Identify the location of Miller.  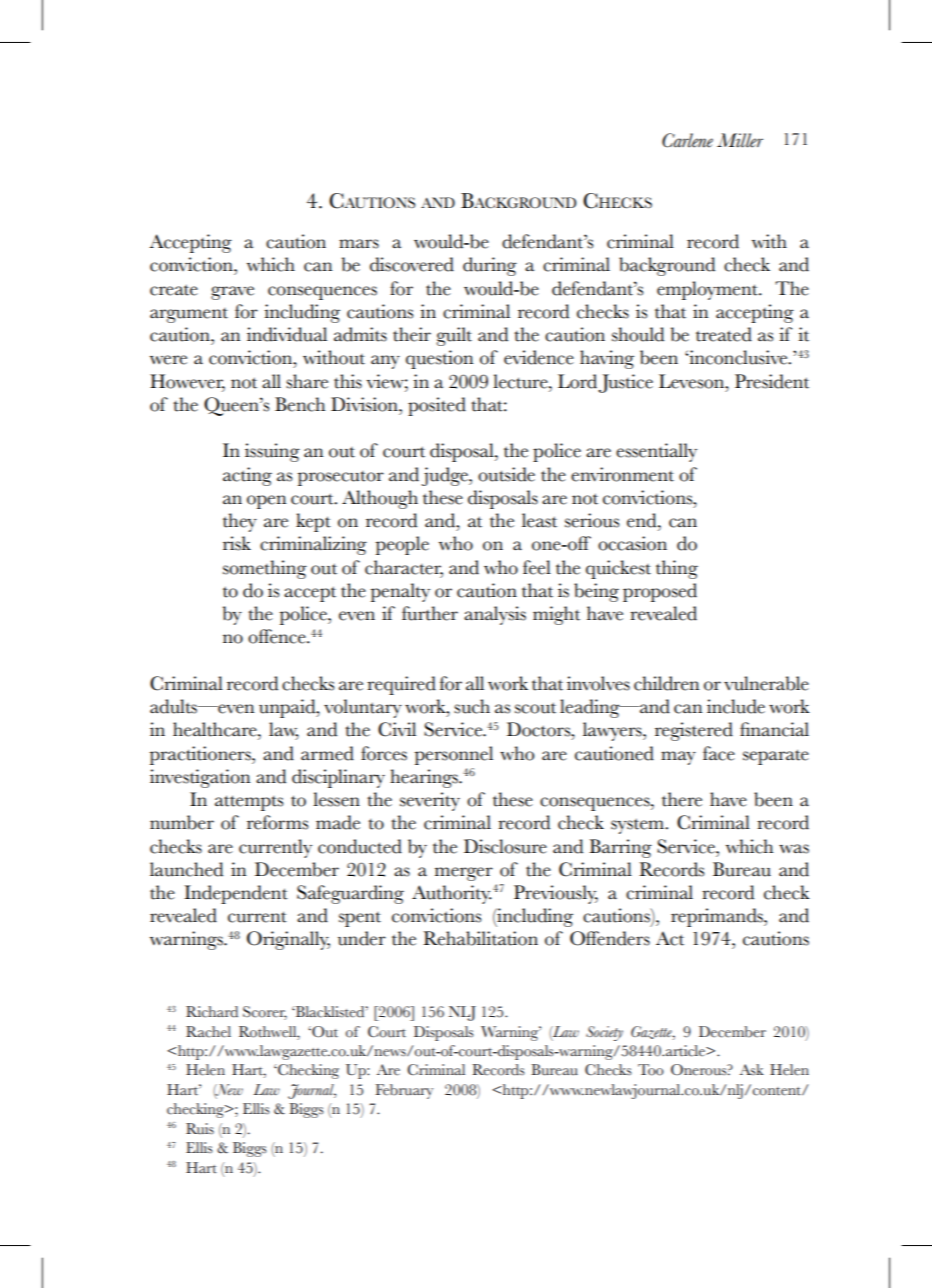
(740, 140).
